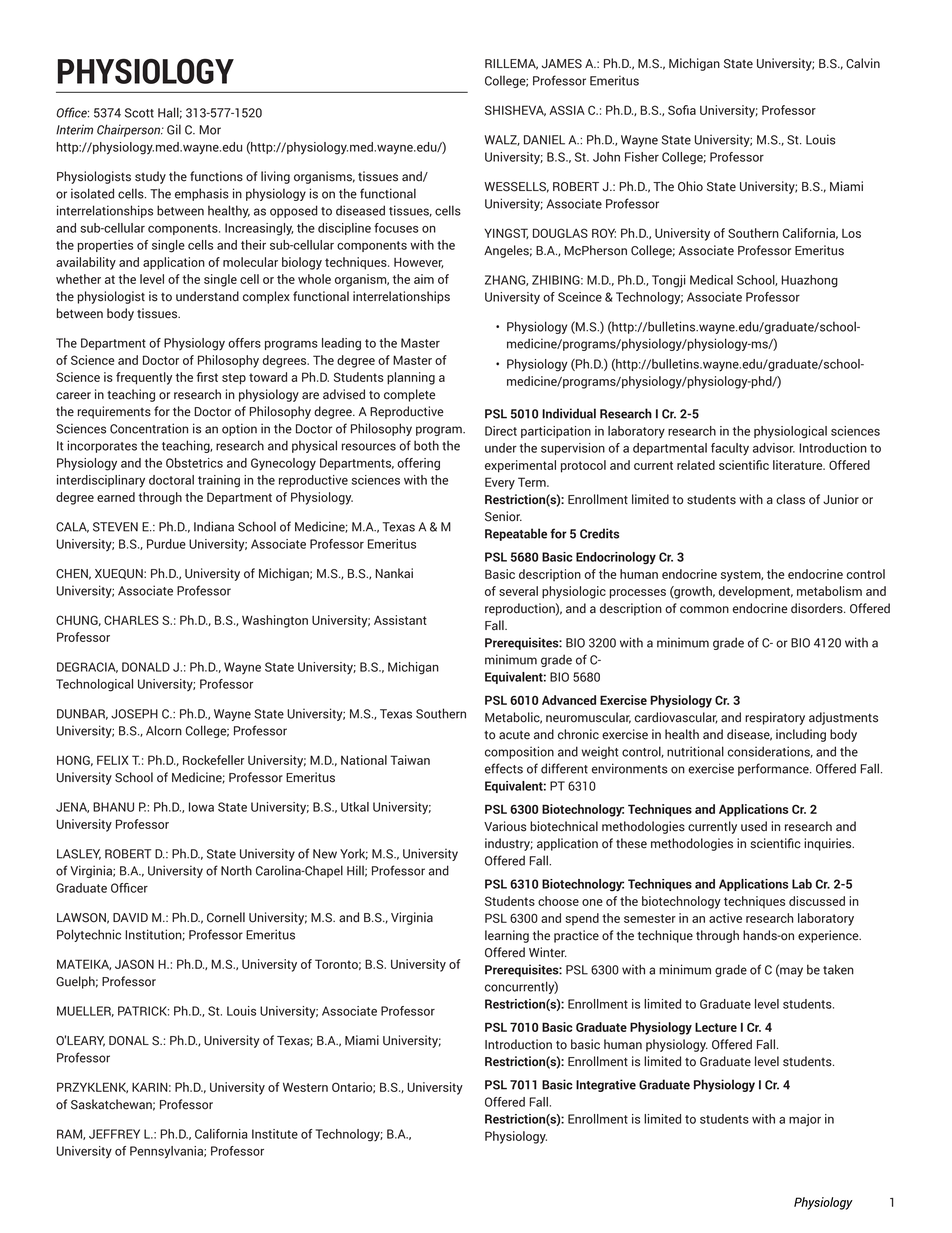 The height and width of the document is (1233, 952). I want to click on Calvin, so click(863, 63).
